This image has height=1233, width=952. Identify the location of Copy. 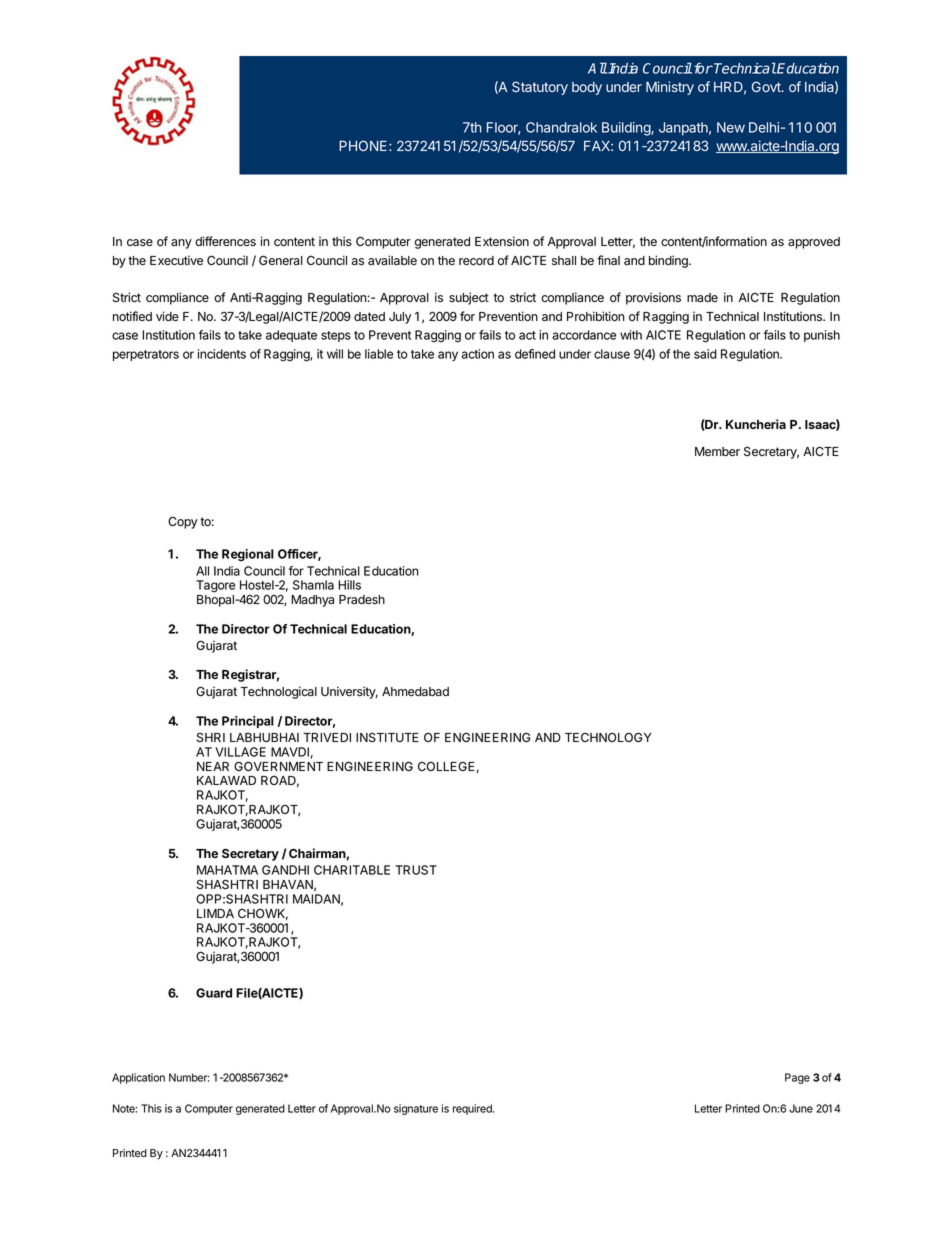
(183, 522).
